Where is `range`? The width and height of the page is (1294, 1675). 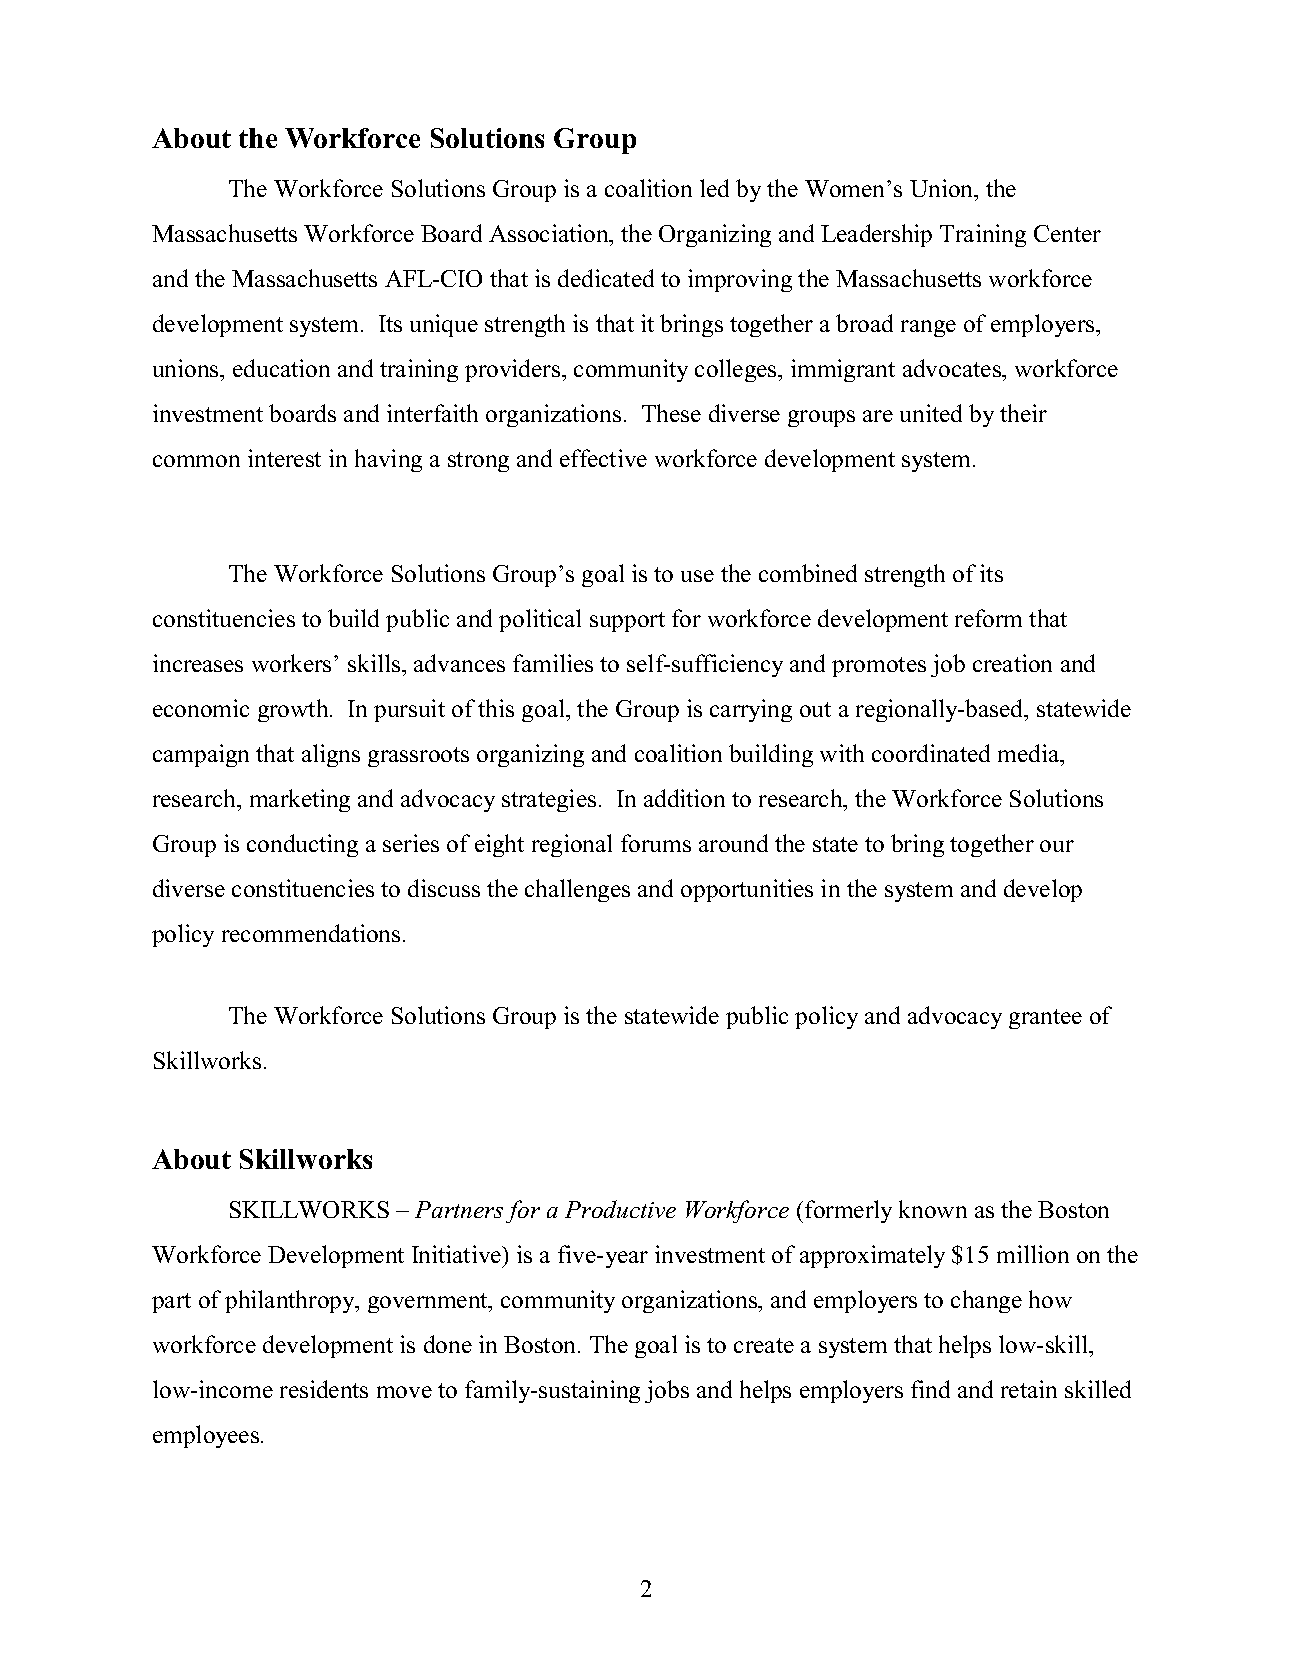 range is located at coordinates (928, 328).
